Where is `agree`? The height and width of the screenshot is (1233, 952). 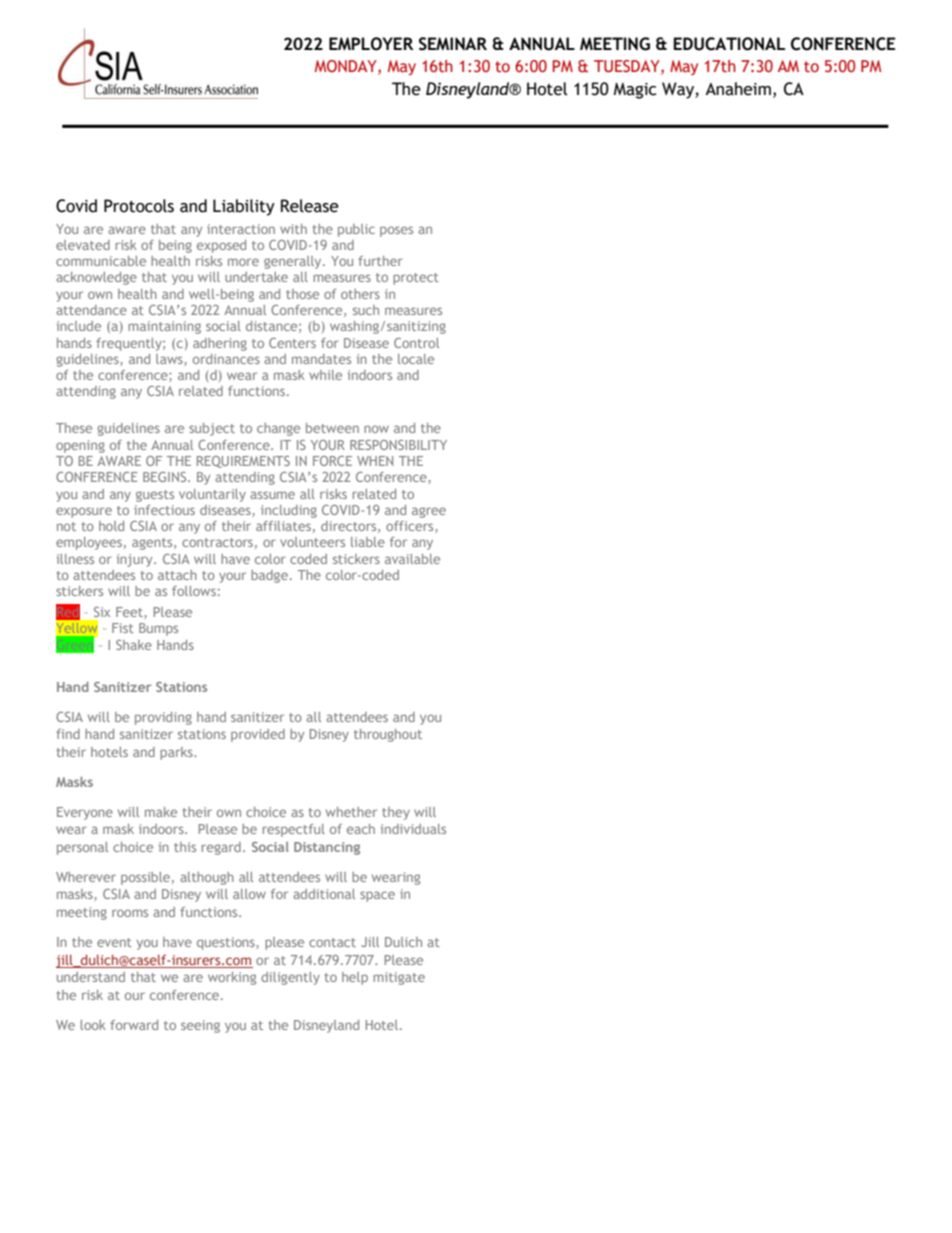 agree is located at coordinates (429, 512).
